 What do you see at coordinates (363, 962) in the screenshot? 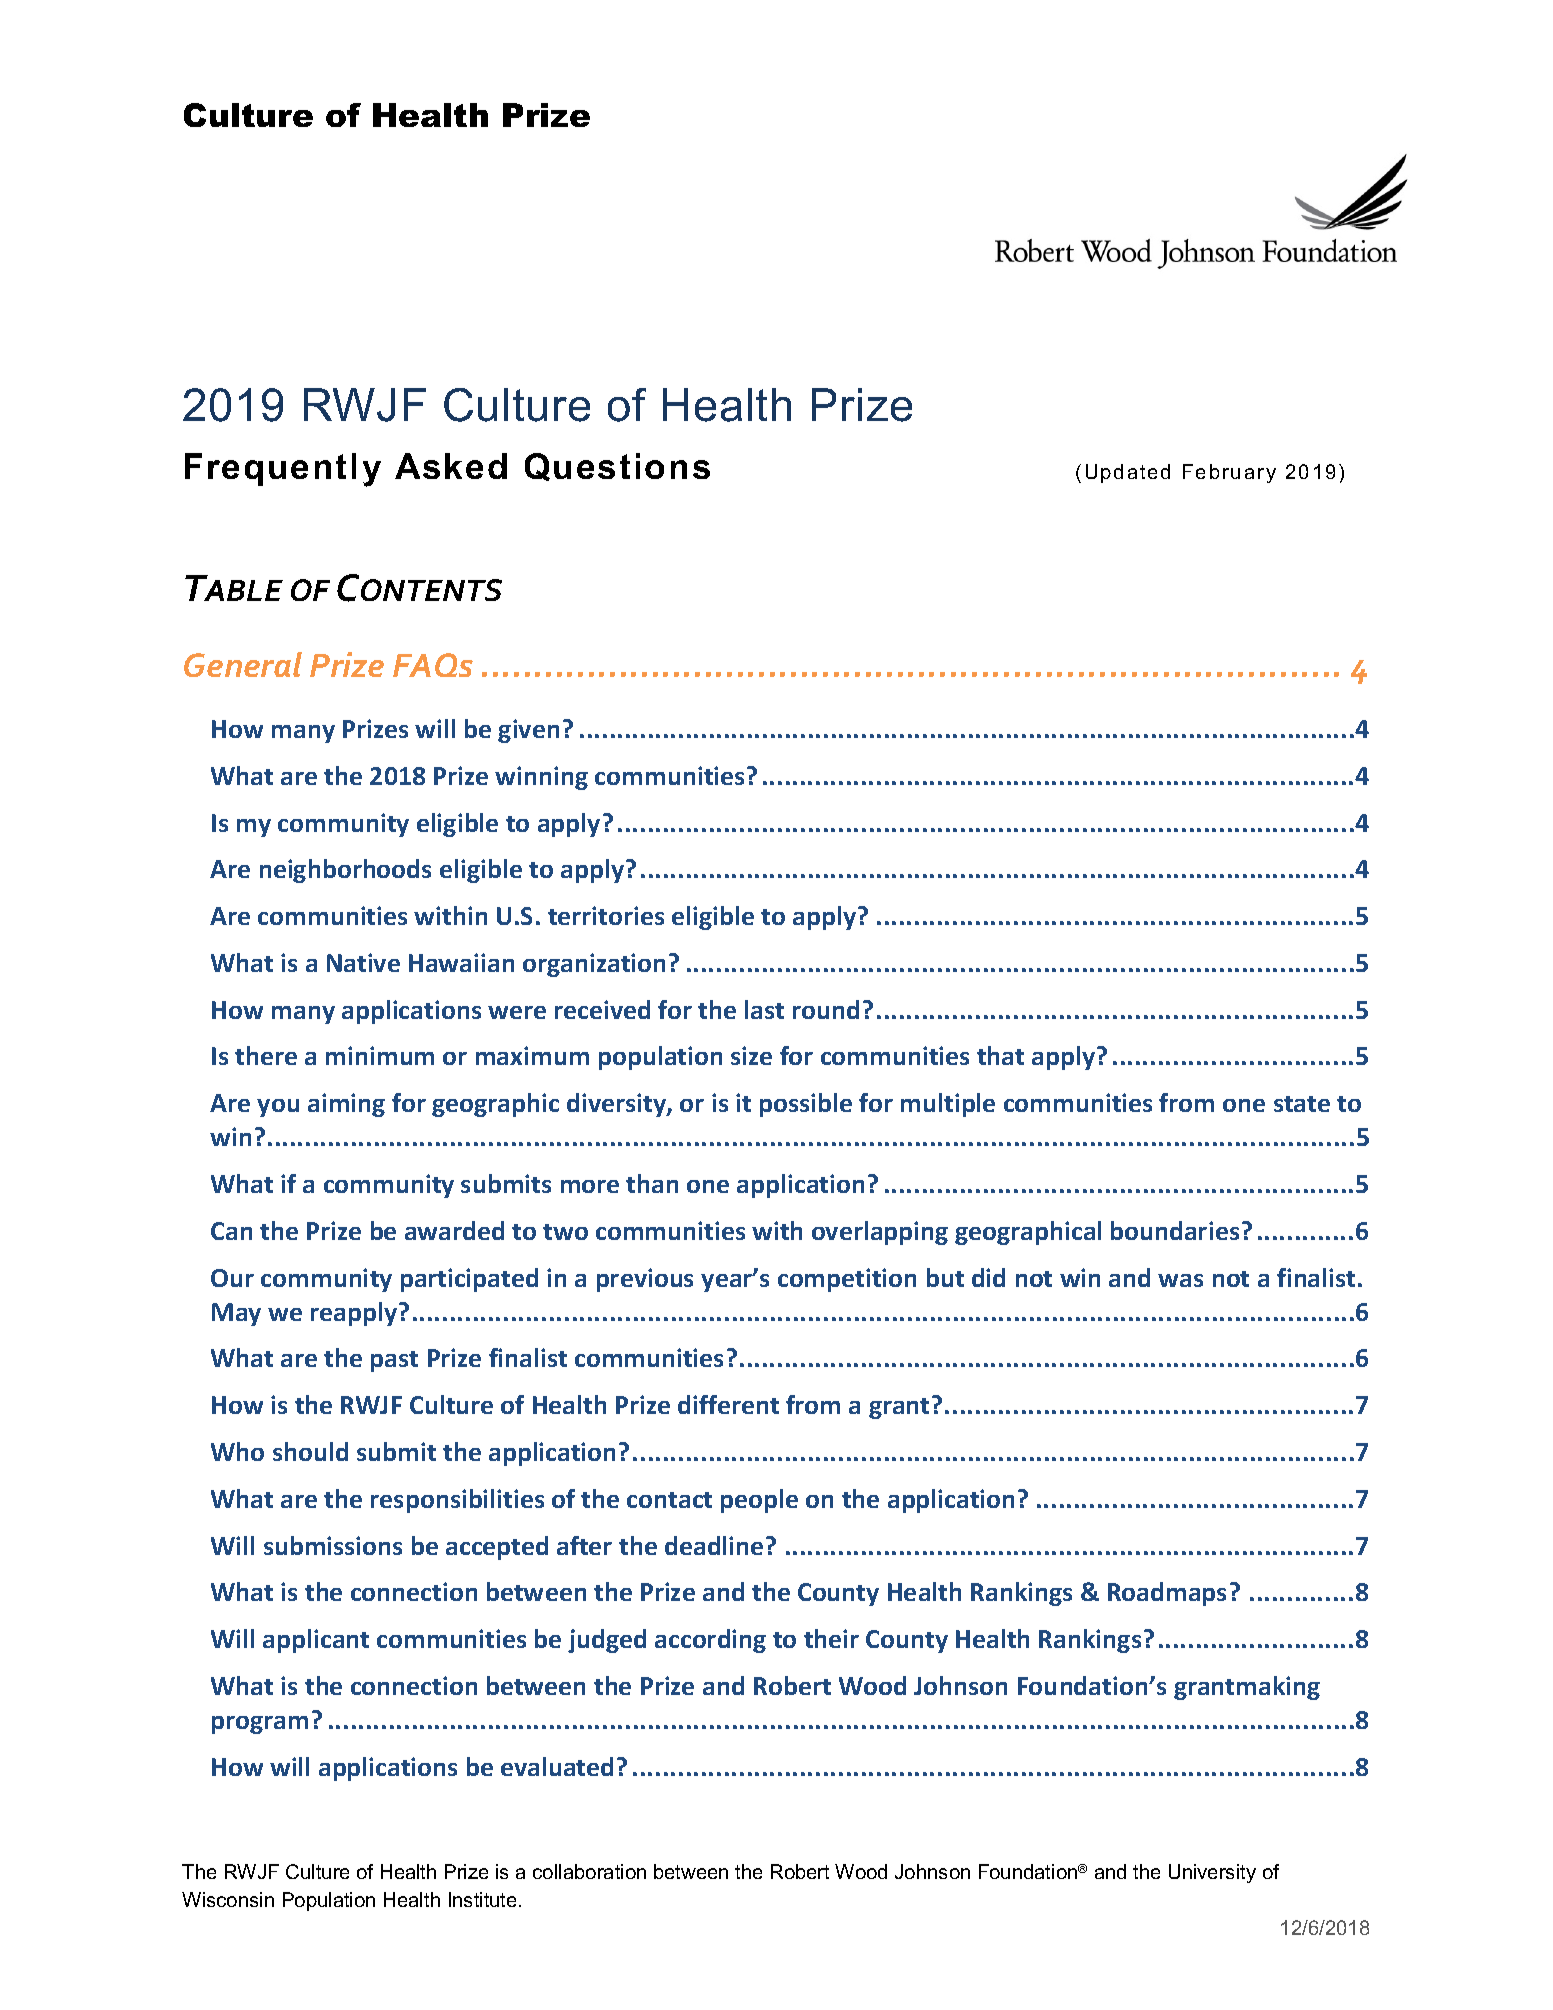
I see `Native` at bounding box center [363, 962].
